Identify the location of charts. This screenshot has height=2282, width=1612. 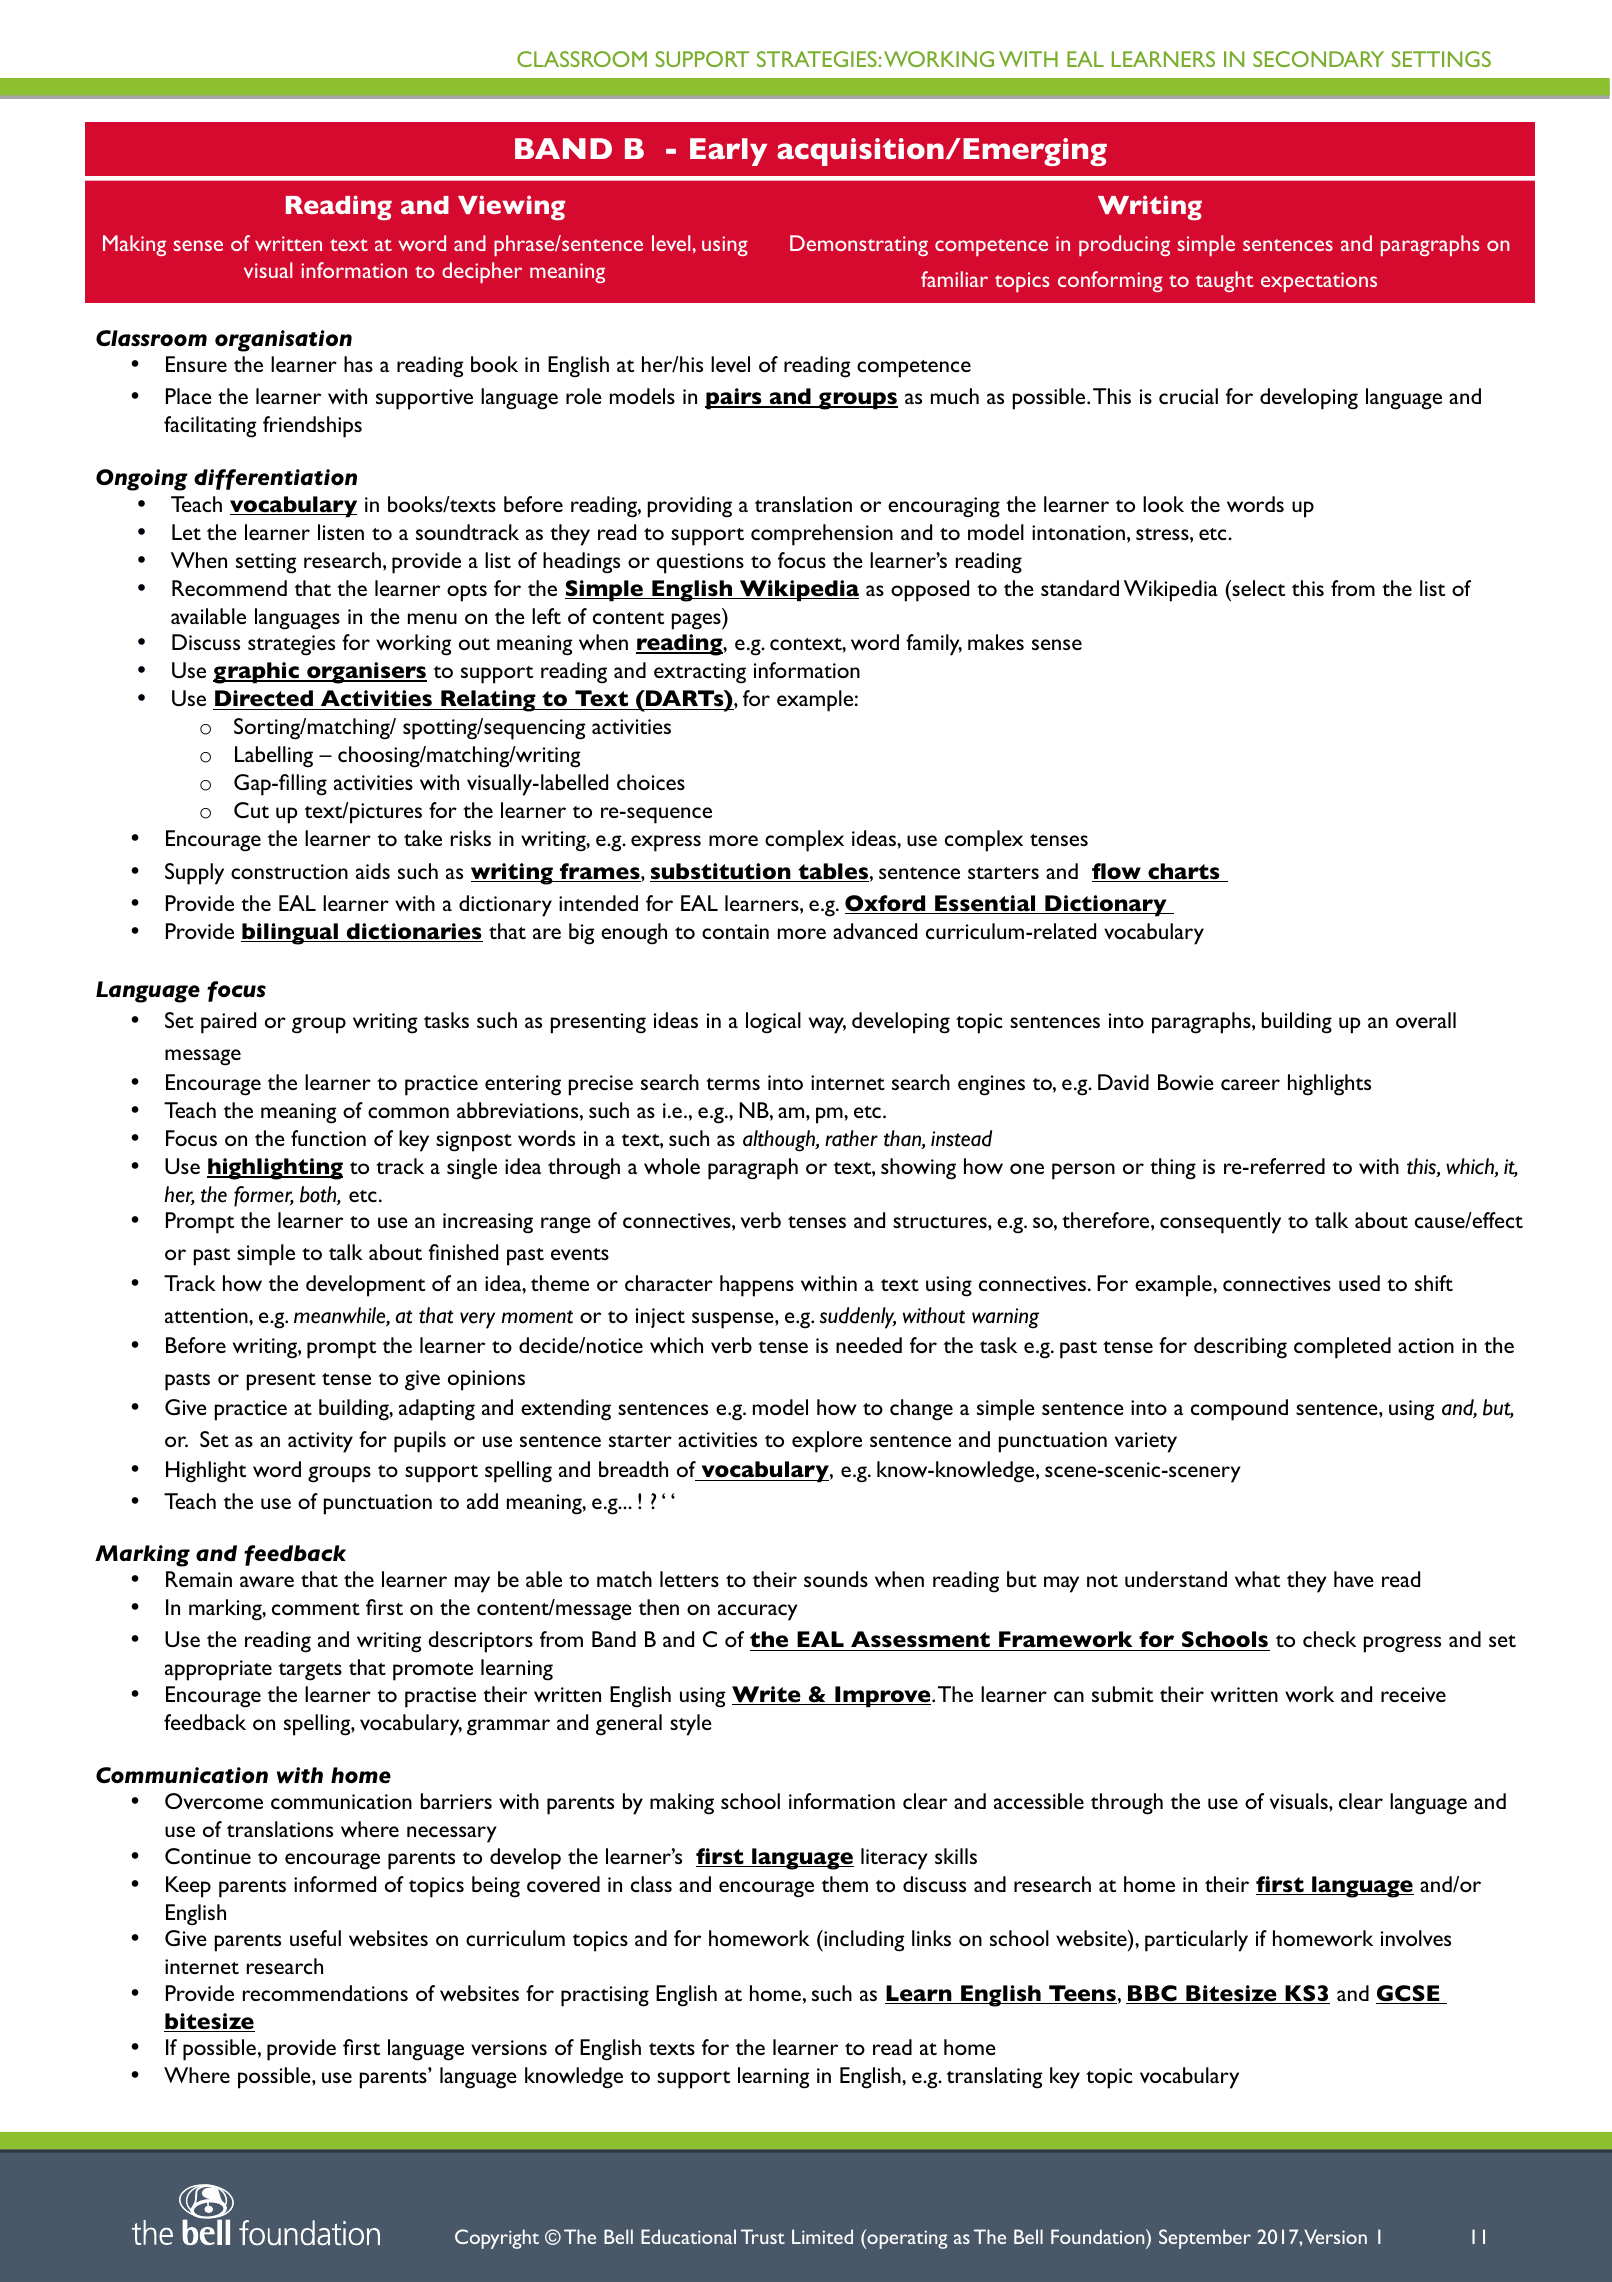
(1184, 872).
